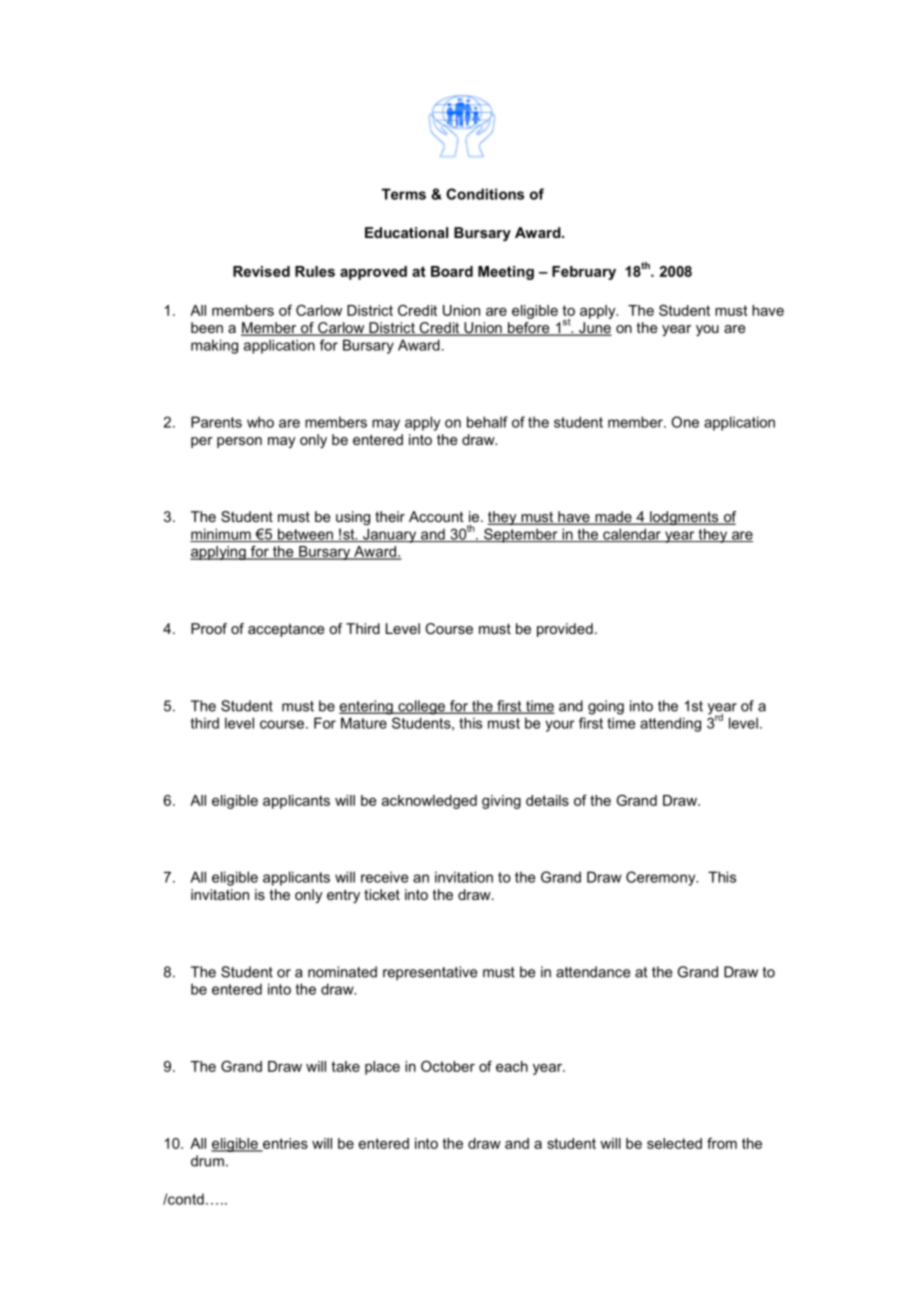 This screenshot has height=1308, width=924. I want to click on October, so click(448, 1066).
